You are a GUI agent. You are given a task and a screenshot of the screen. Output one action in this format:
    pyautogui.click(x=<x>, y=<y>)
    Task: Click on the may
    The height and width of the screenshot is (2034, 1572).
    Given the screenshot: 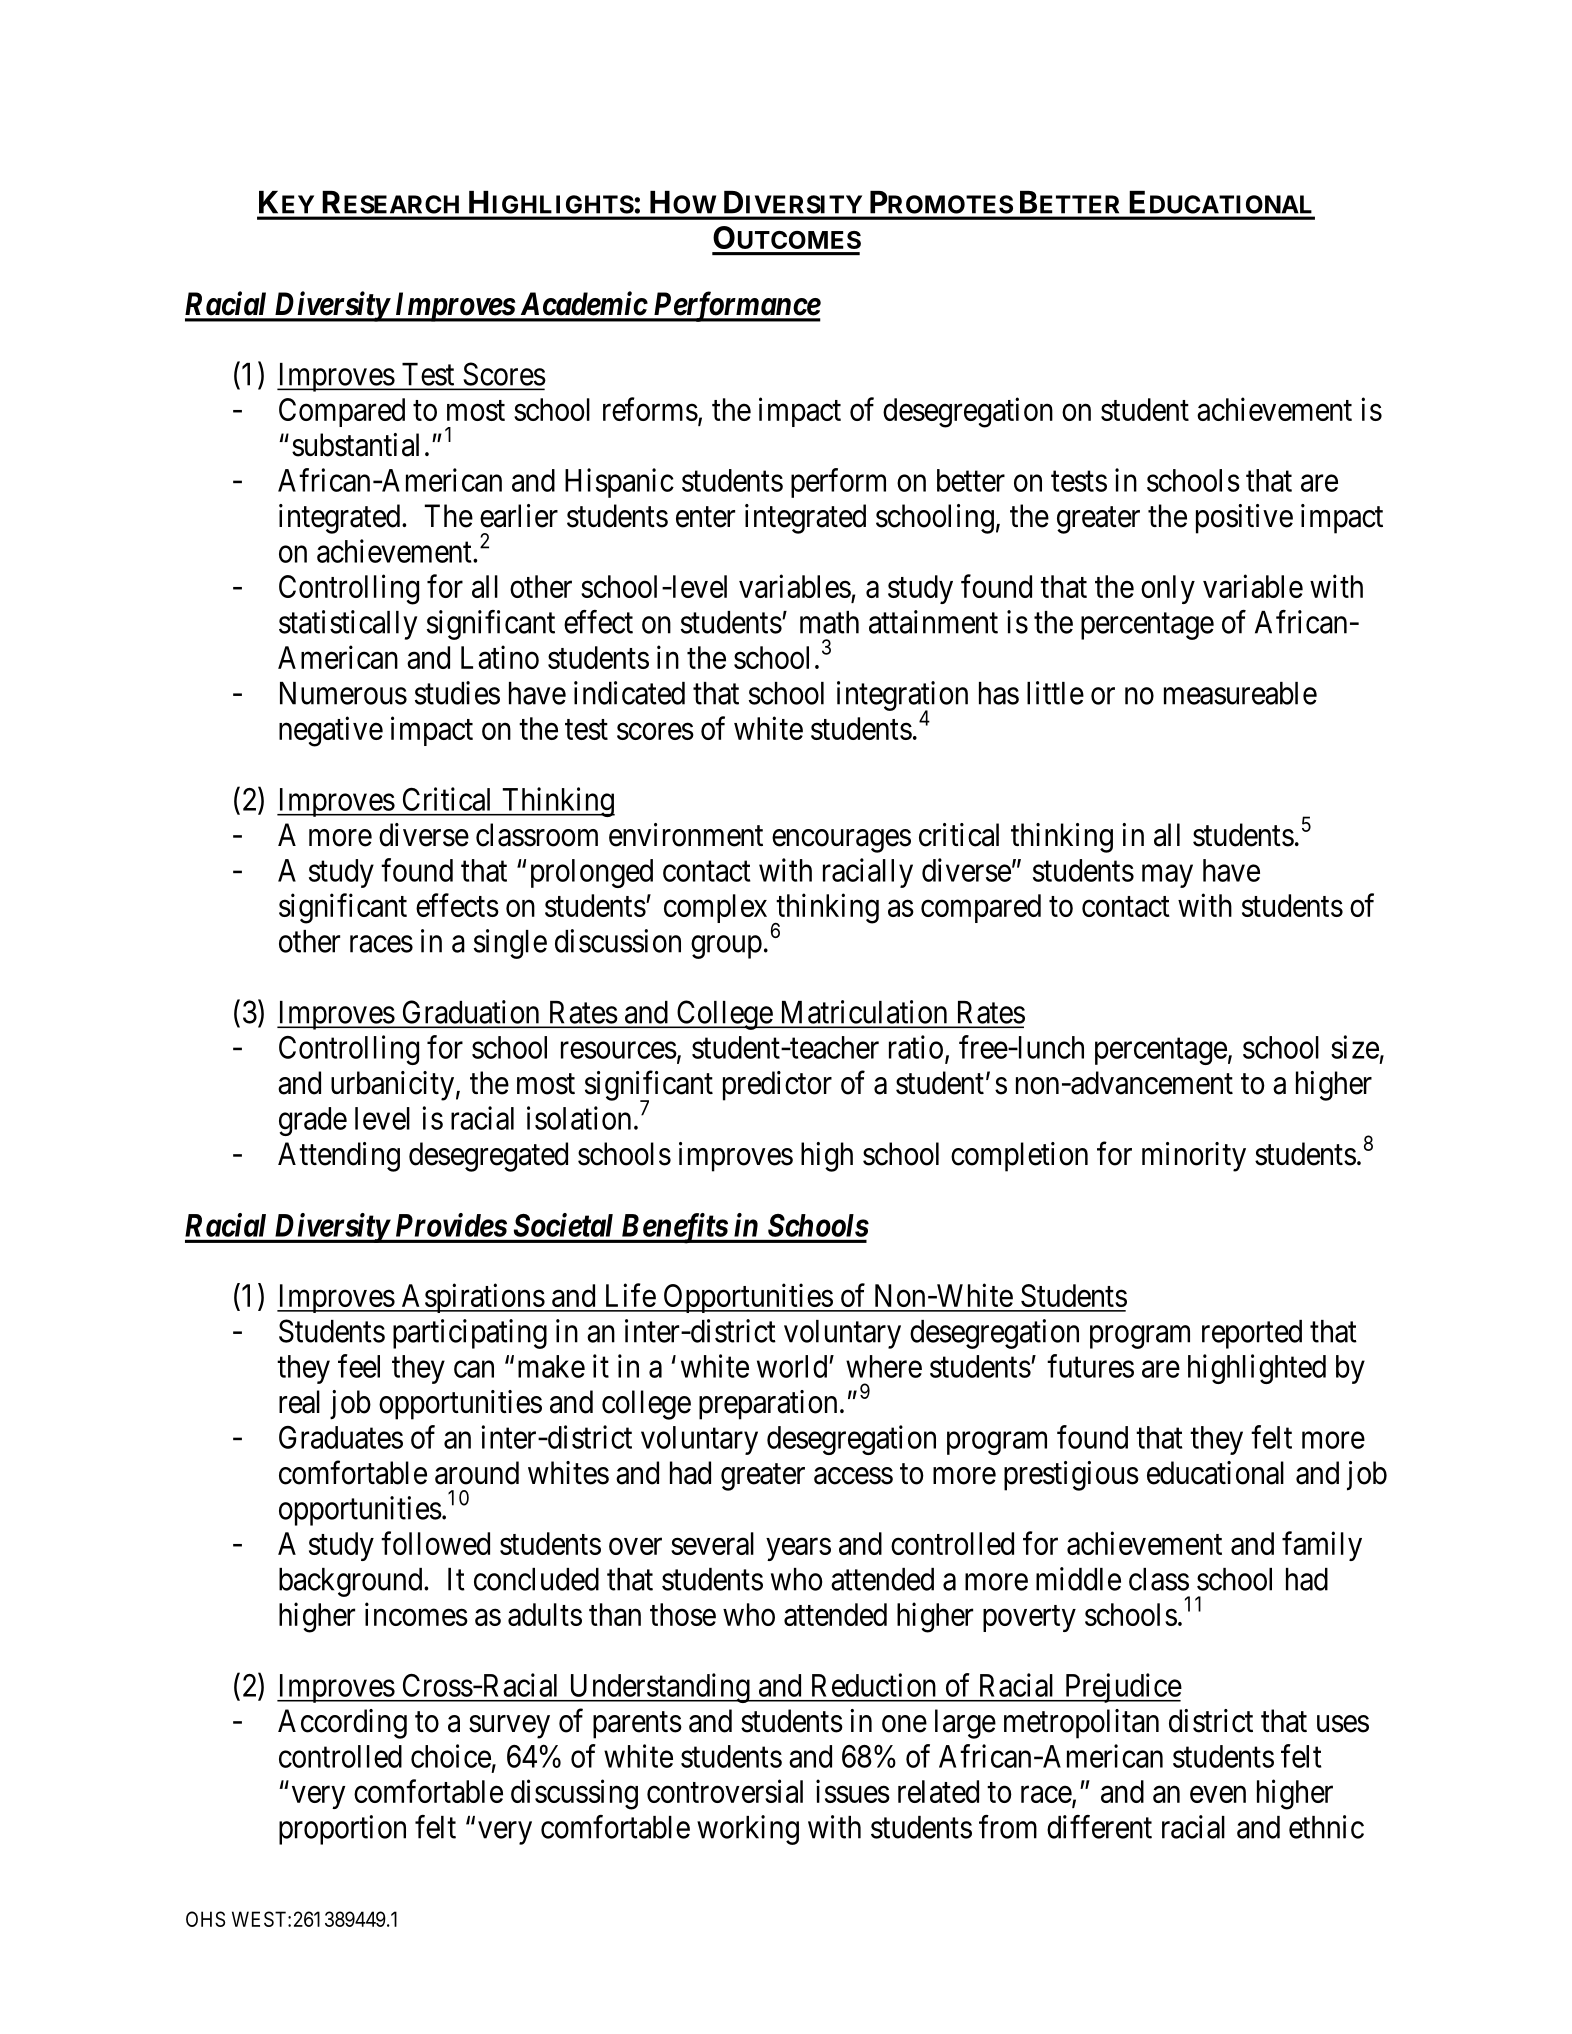 What is the action you would take?
    pyautogui.click(x=1167, y=876)
